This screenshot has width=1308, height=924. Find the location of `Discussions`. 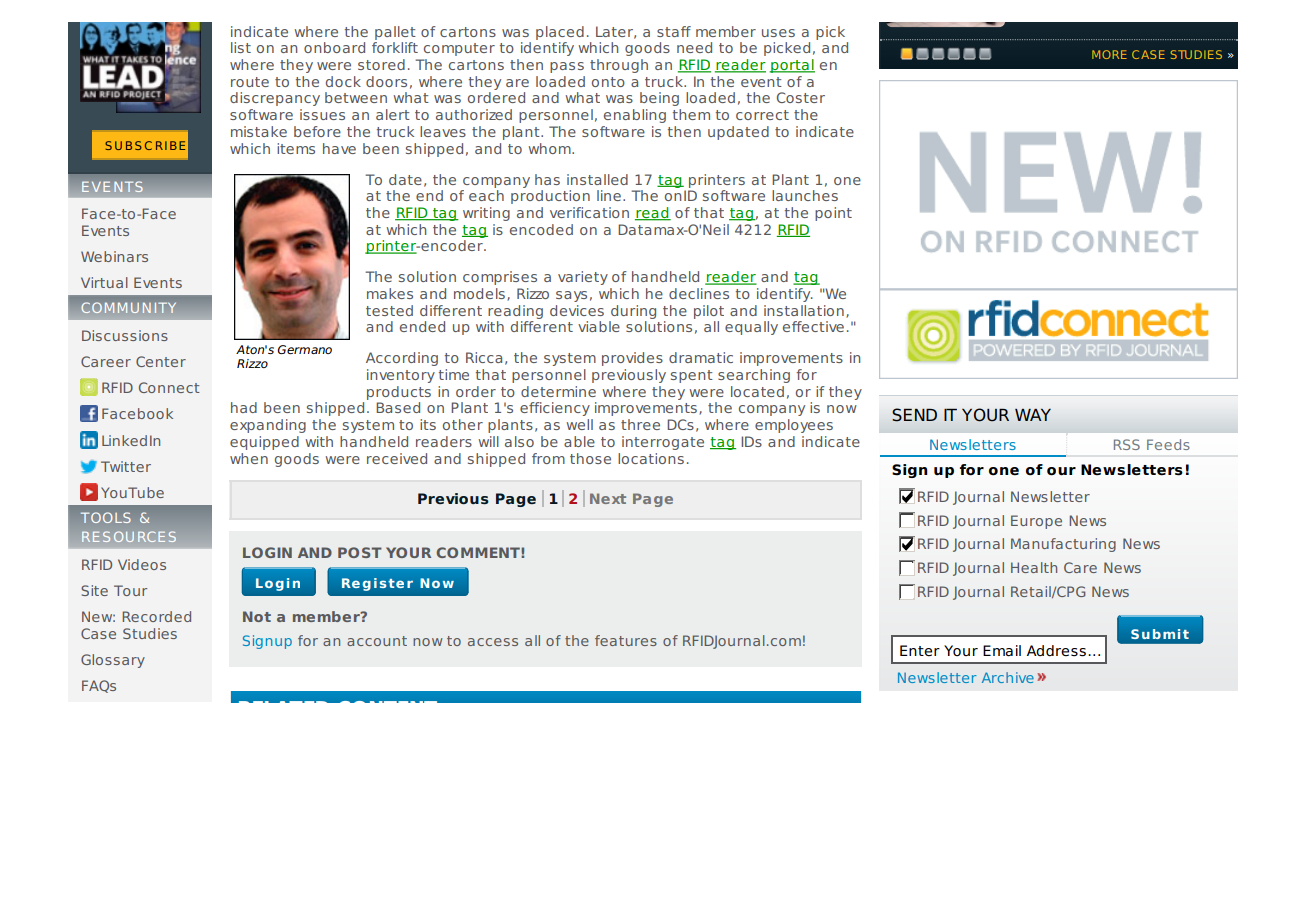

Discussions is located at coordinates (125, 335).
